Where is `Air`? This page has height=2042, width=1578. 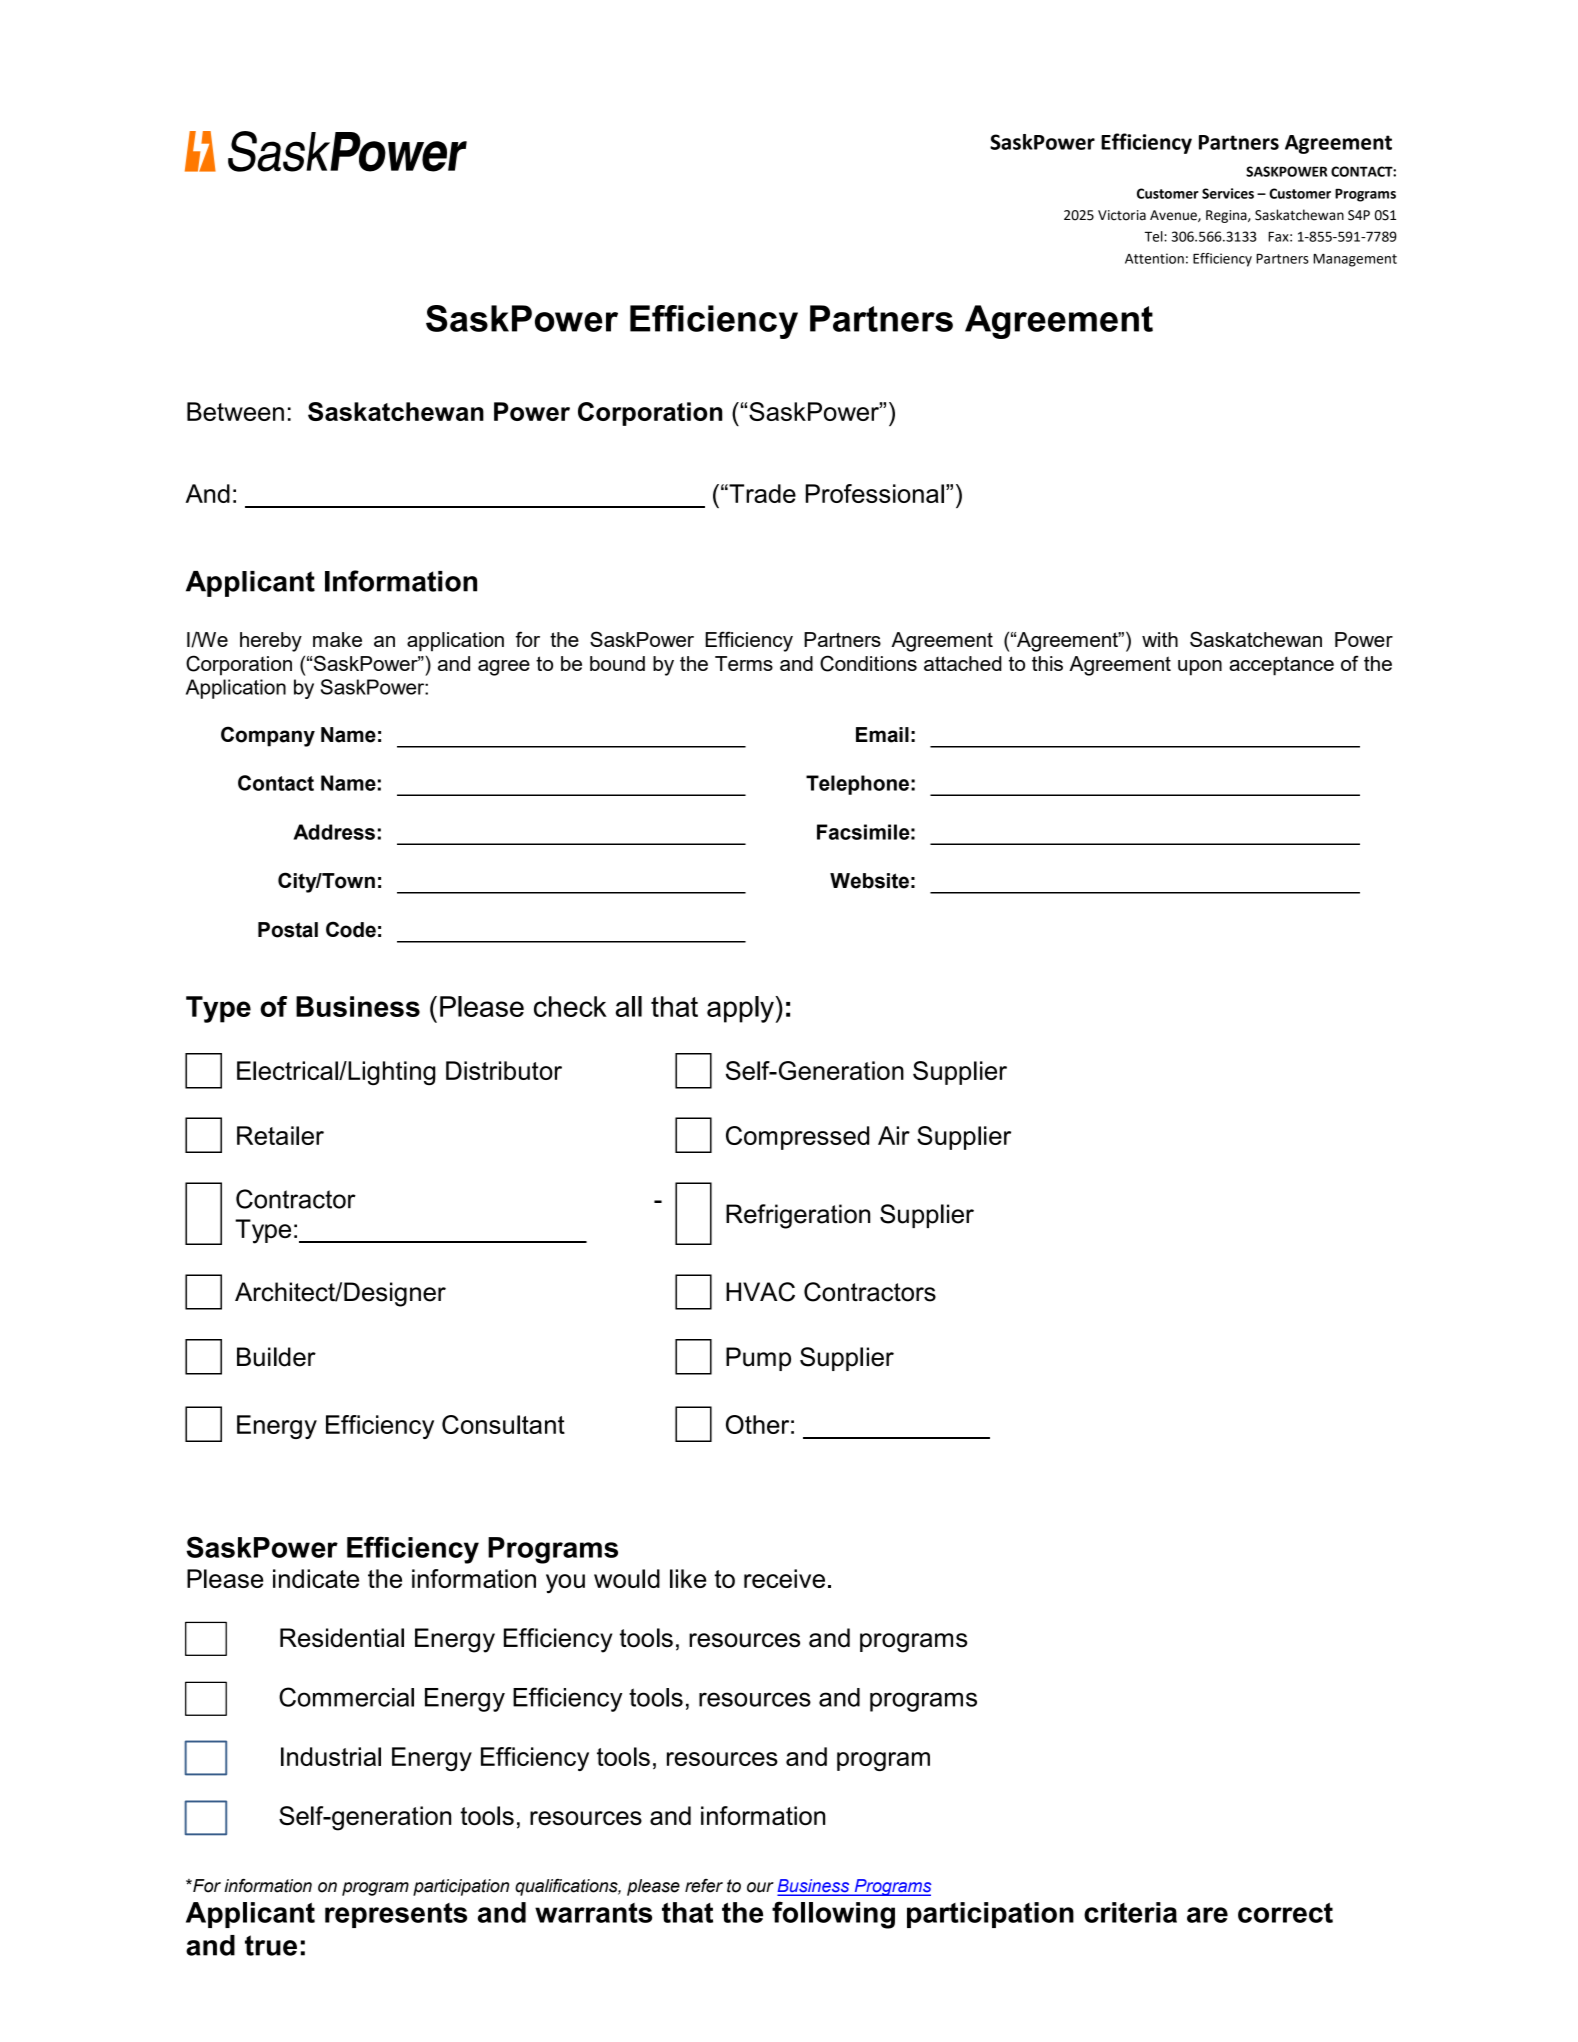
Air is located at coordinates (894, 1135).
